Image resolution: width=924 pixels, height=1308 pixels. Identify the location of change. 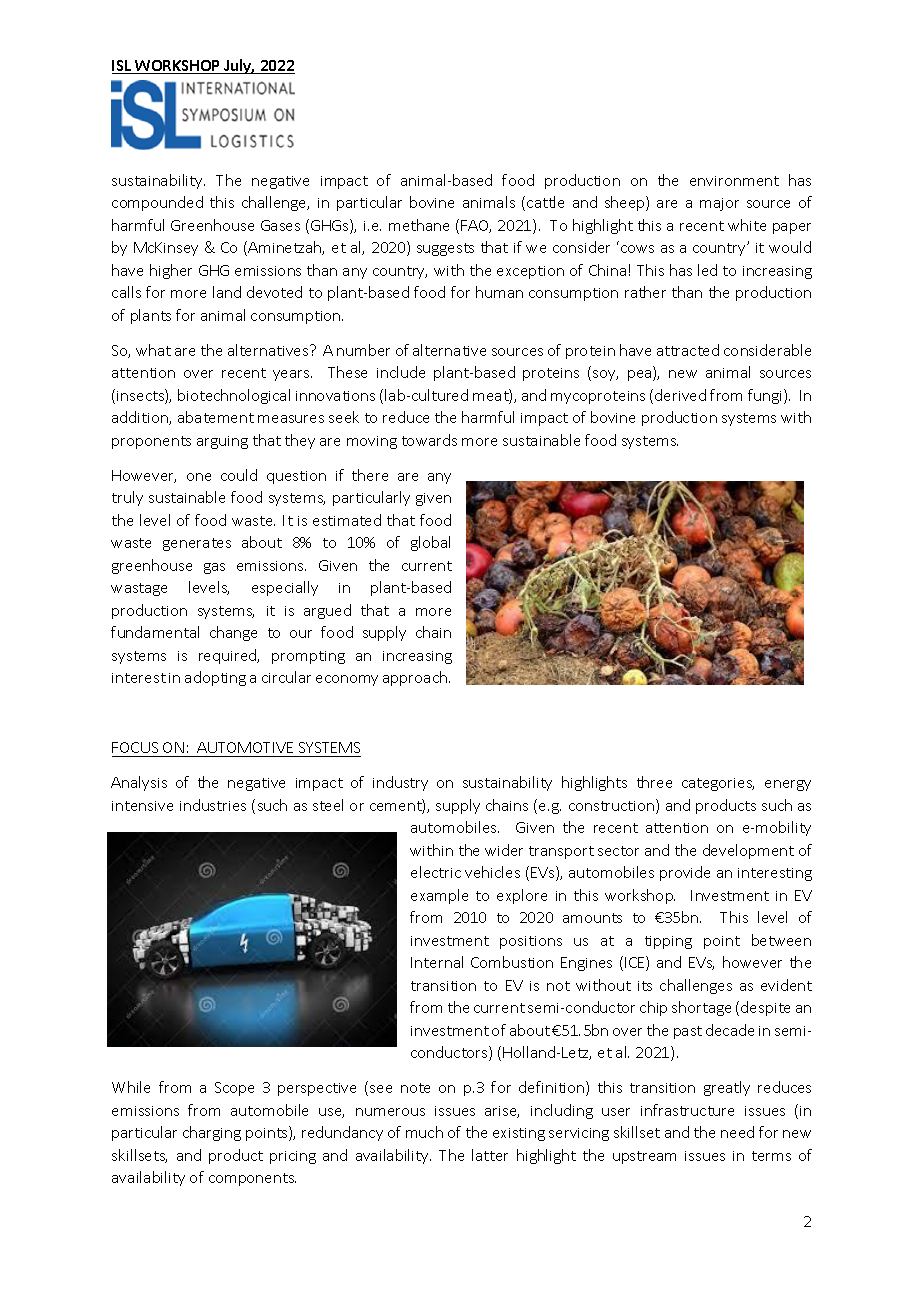
(233, 633).
